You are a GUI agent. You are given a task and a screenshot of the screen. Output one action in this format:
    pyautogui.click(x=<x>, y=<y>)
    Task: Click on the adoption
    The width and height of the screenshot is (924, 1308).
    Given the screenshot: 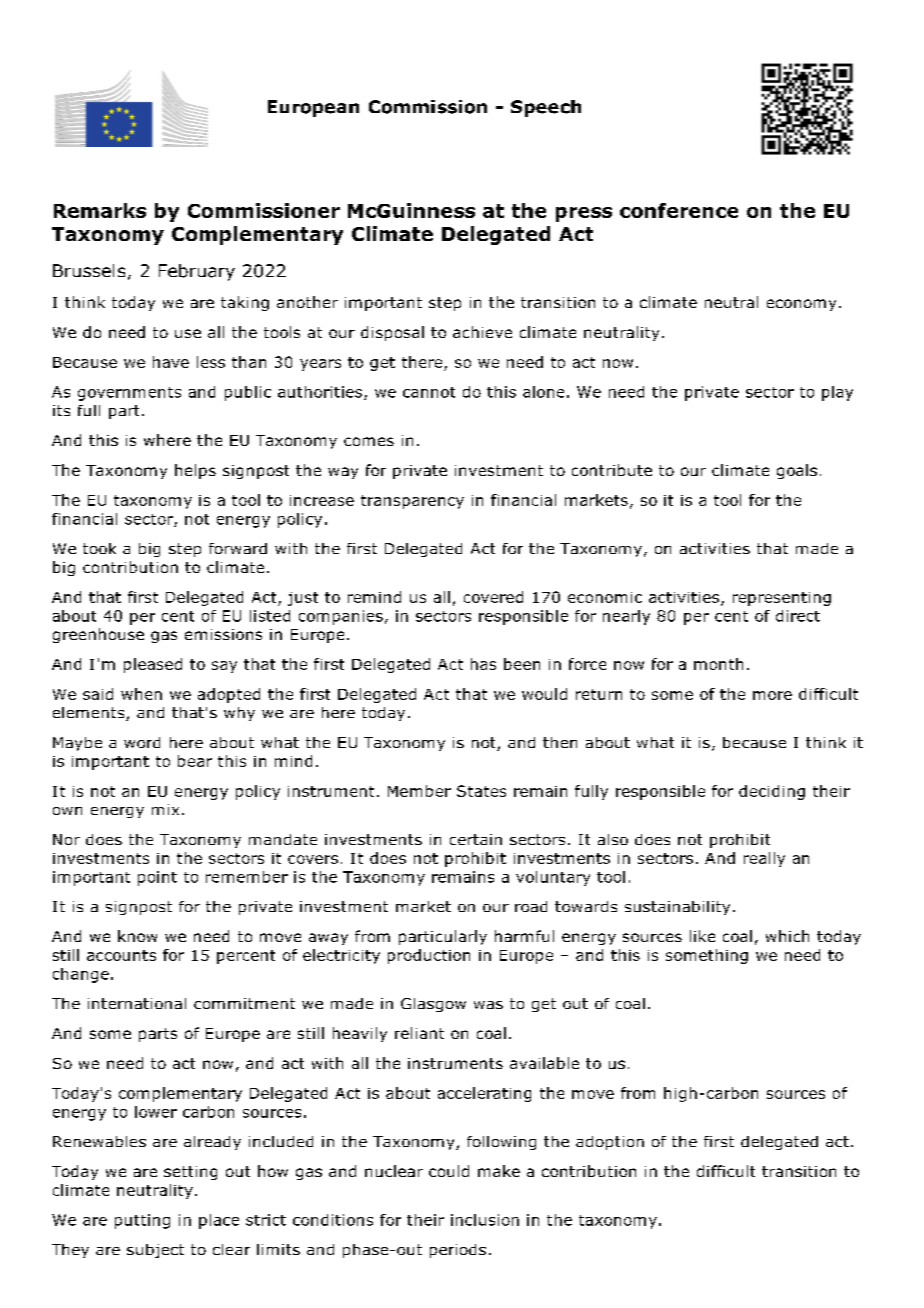 What is the action you would take?
    pyautogui.click(x=610, y=1143)
